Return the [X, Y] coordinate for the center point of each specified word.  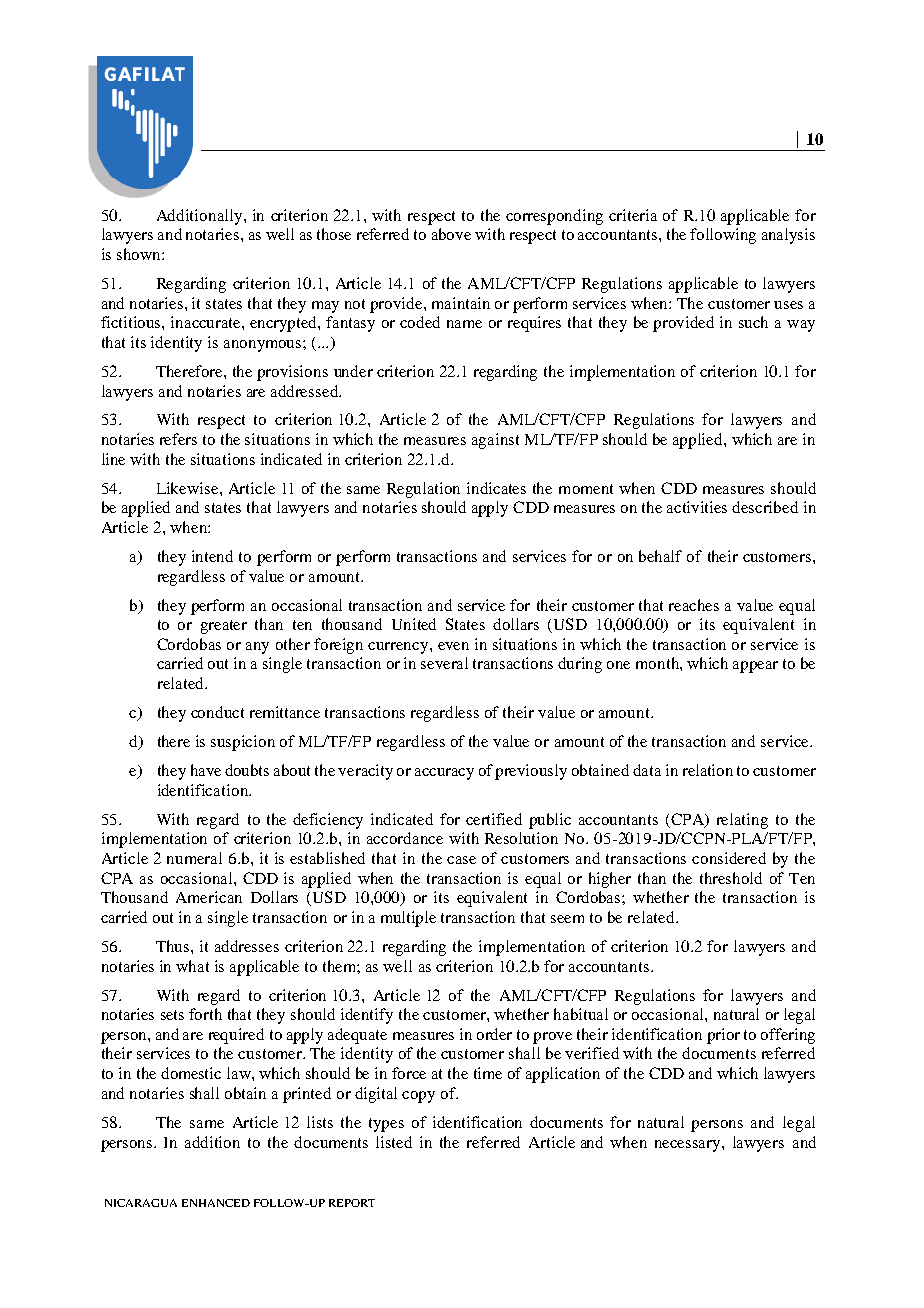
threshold [731, 878]
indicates [496, 488]
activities [697, 507]
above [451, 234]
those [334, 234]
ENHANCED [216, 1203]
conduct [217, 712]
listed [394, 1142]
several [444, 663]
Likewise [189, 488]
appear [755, 667]
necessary [689, 1146]
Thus [174, 946]
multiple [408, 919]
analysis [788, 236]
